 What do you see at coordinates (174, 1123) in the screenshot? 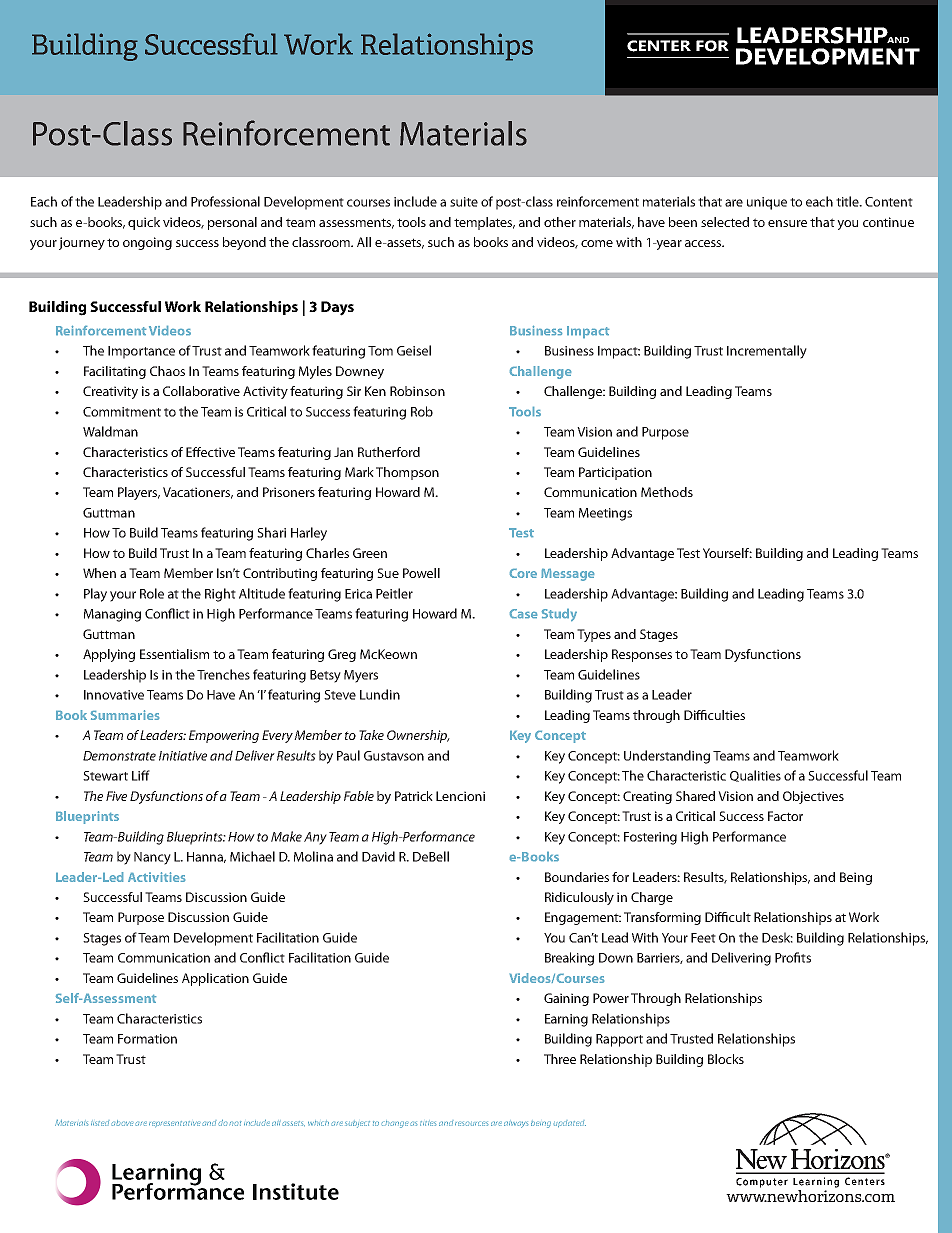
I see `representative` at bounding box center [174, 1123].
